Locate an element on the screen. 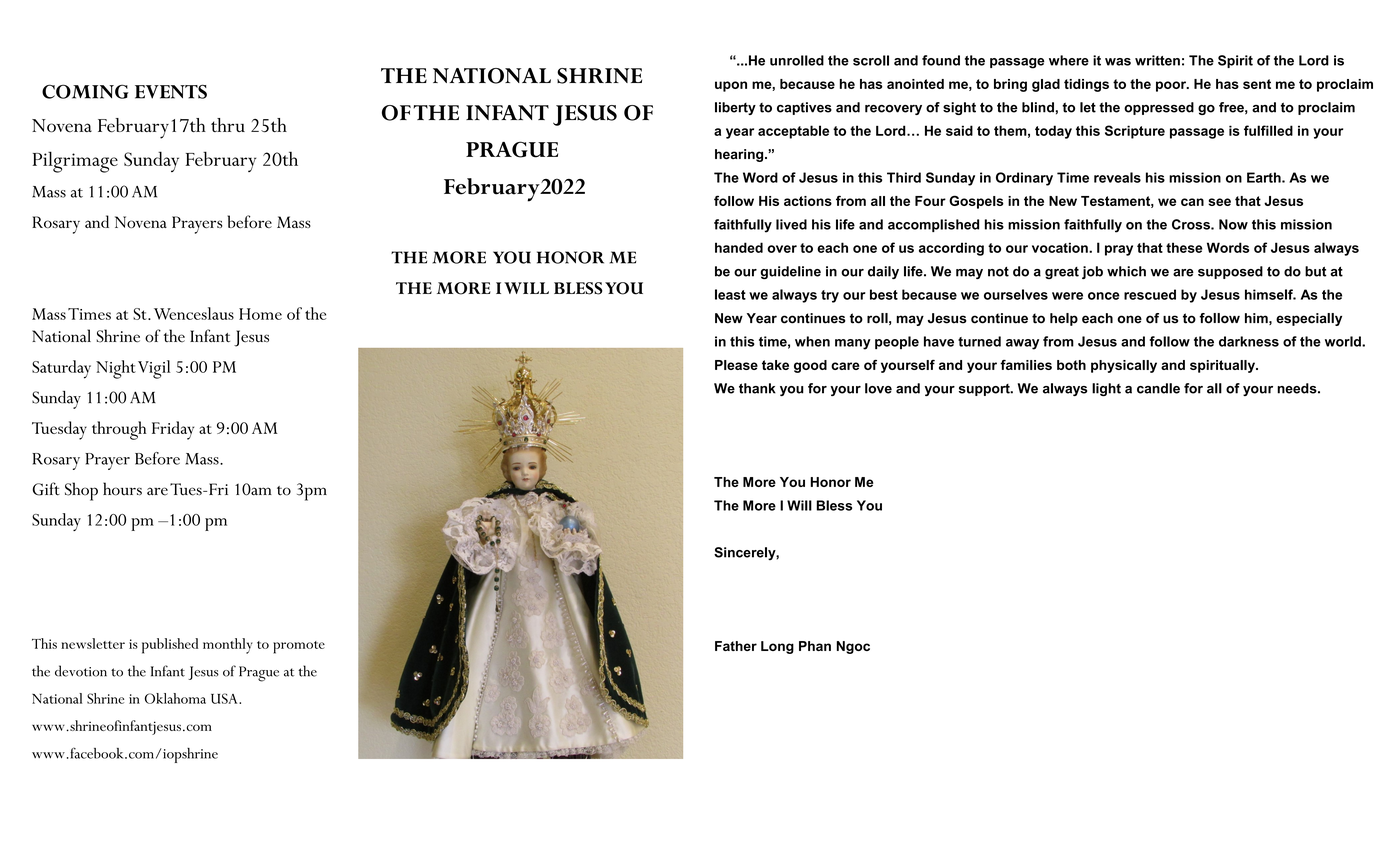  poor is located at coordinates (1172, 86).
